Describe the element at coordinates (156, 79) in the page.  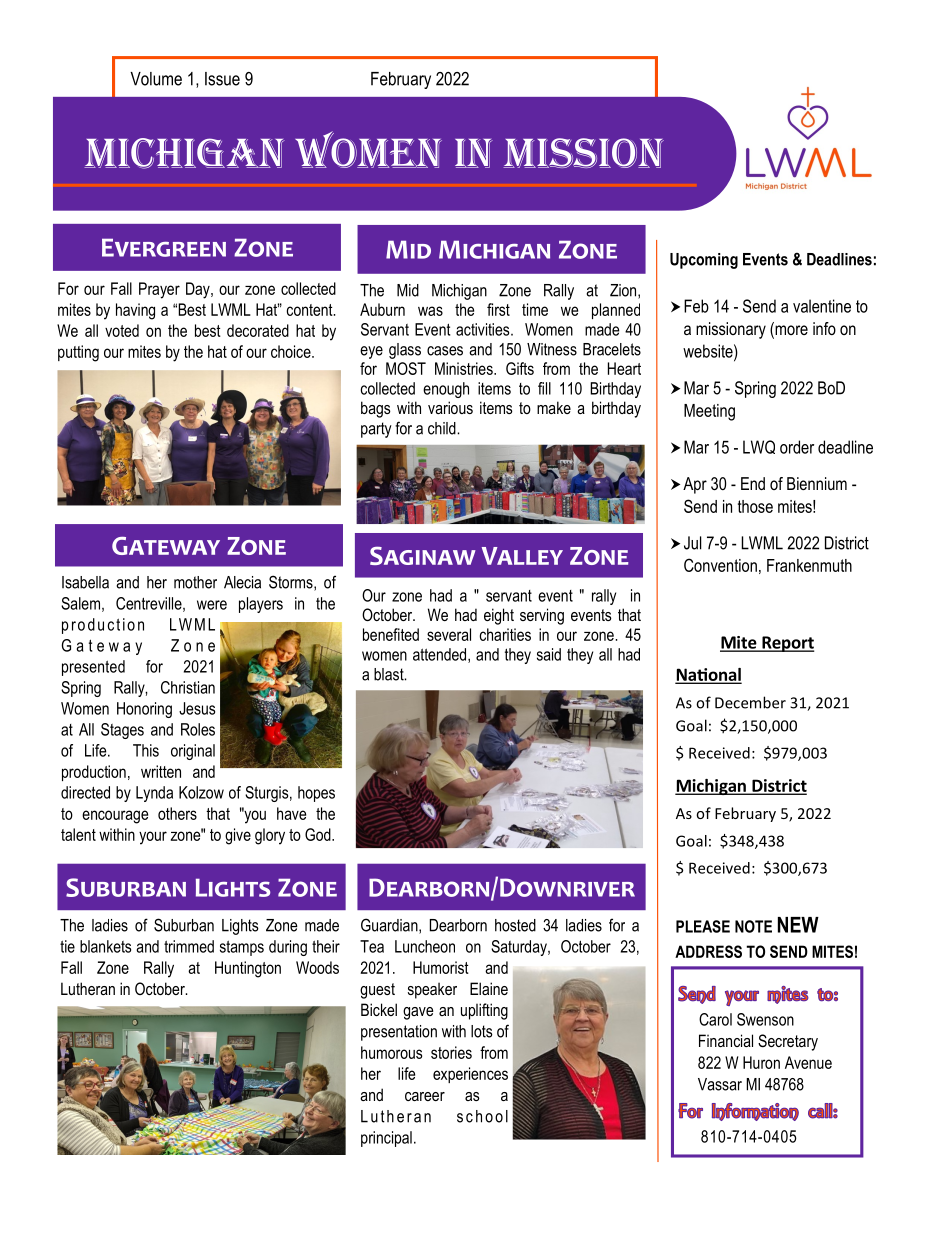
I see `Volume` at that location.
